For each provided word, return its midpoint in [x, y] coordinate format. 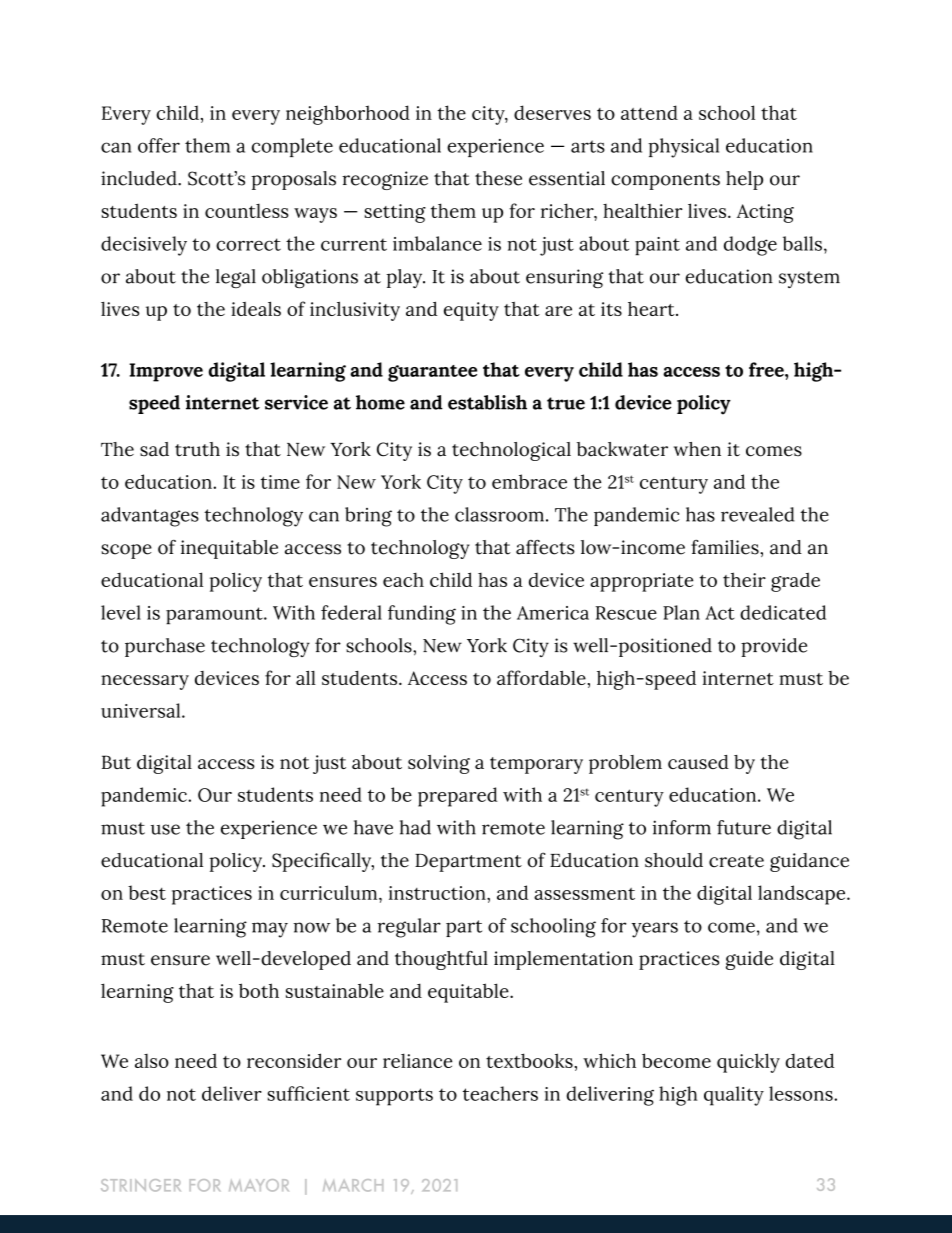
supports [394, 1097]
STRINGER [141, 1185]
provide [774, 647]
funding [422, 615]
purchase [165, 647]
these [498, 178]
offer [159, 145]
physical [683, 148]
